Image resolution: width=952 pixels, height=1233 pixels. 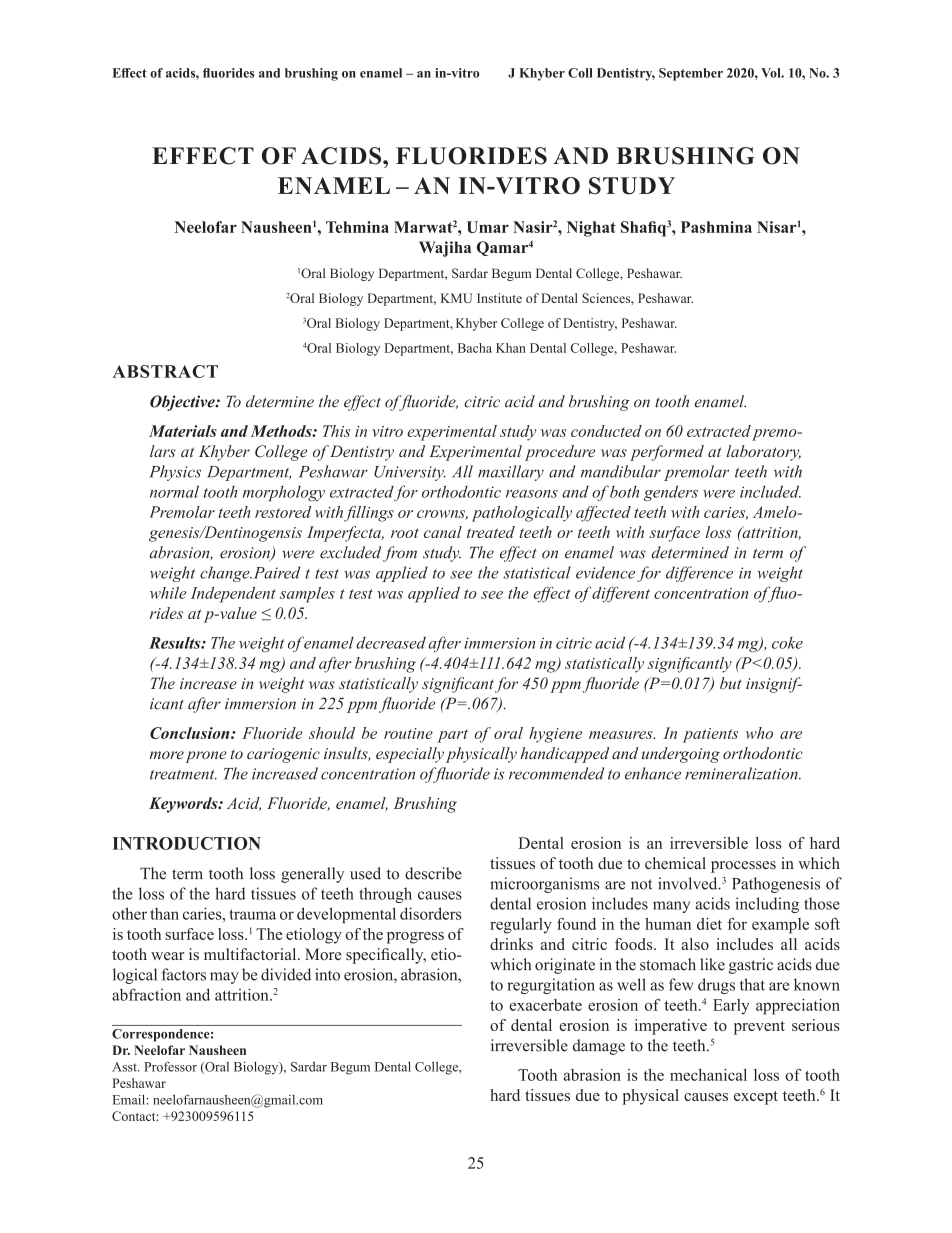 I want to click on prone, so click(x=206, y=757).
